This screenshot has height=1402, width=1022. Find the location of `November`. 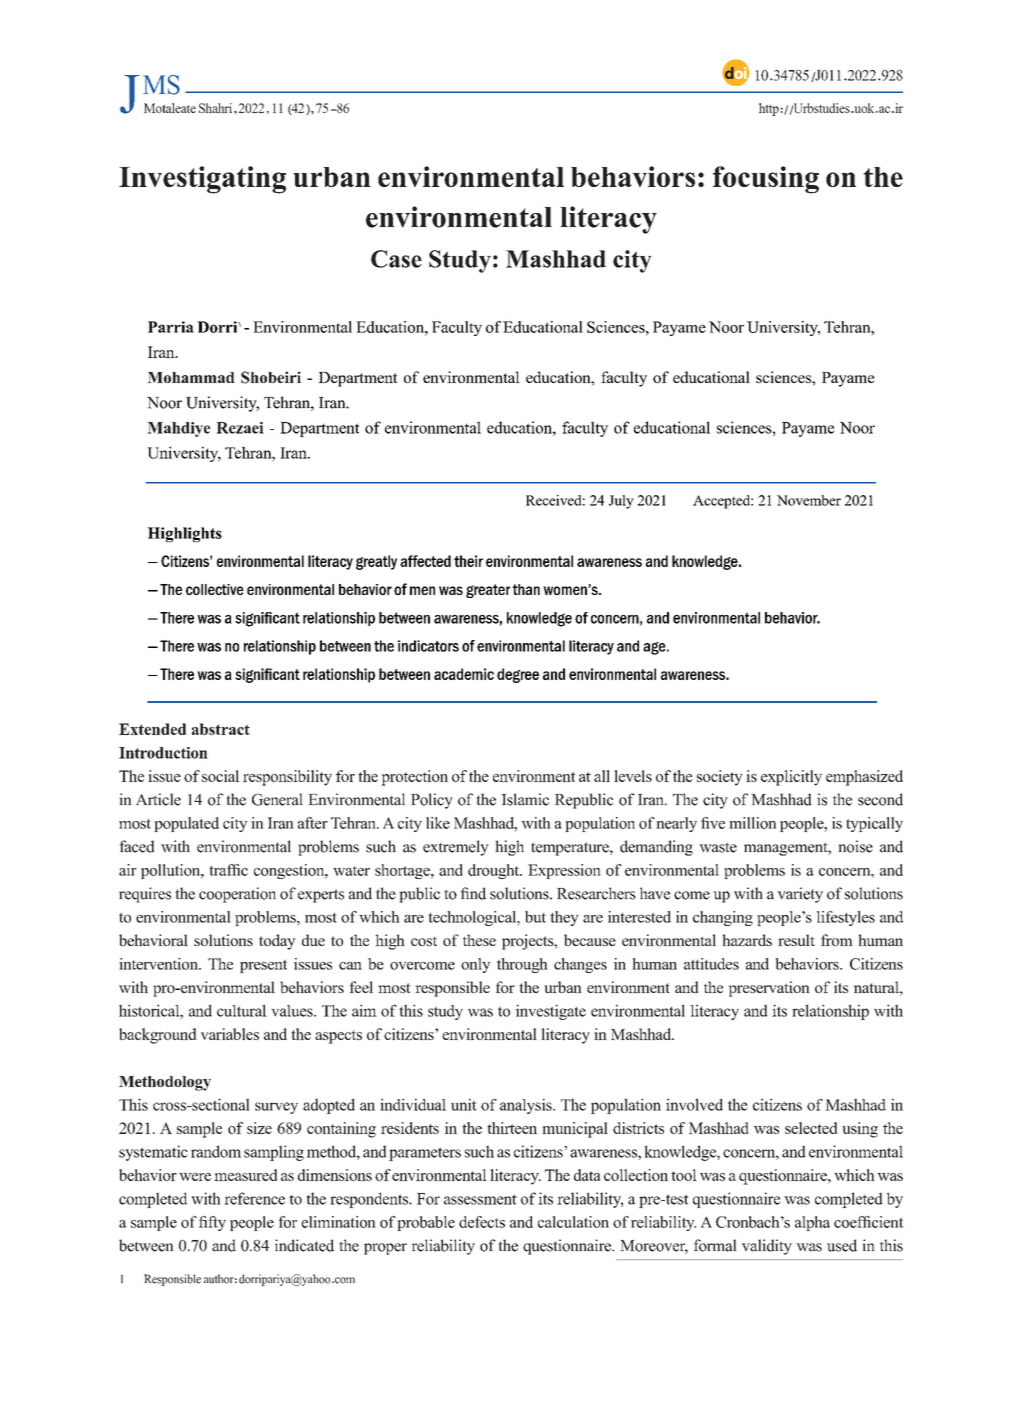

November is located at coordinates (809, 500).
